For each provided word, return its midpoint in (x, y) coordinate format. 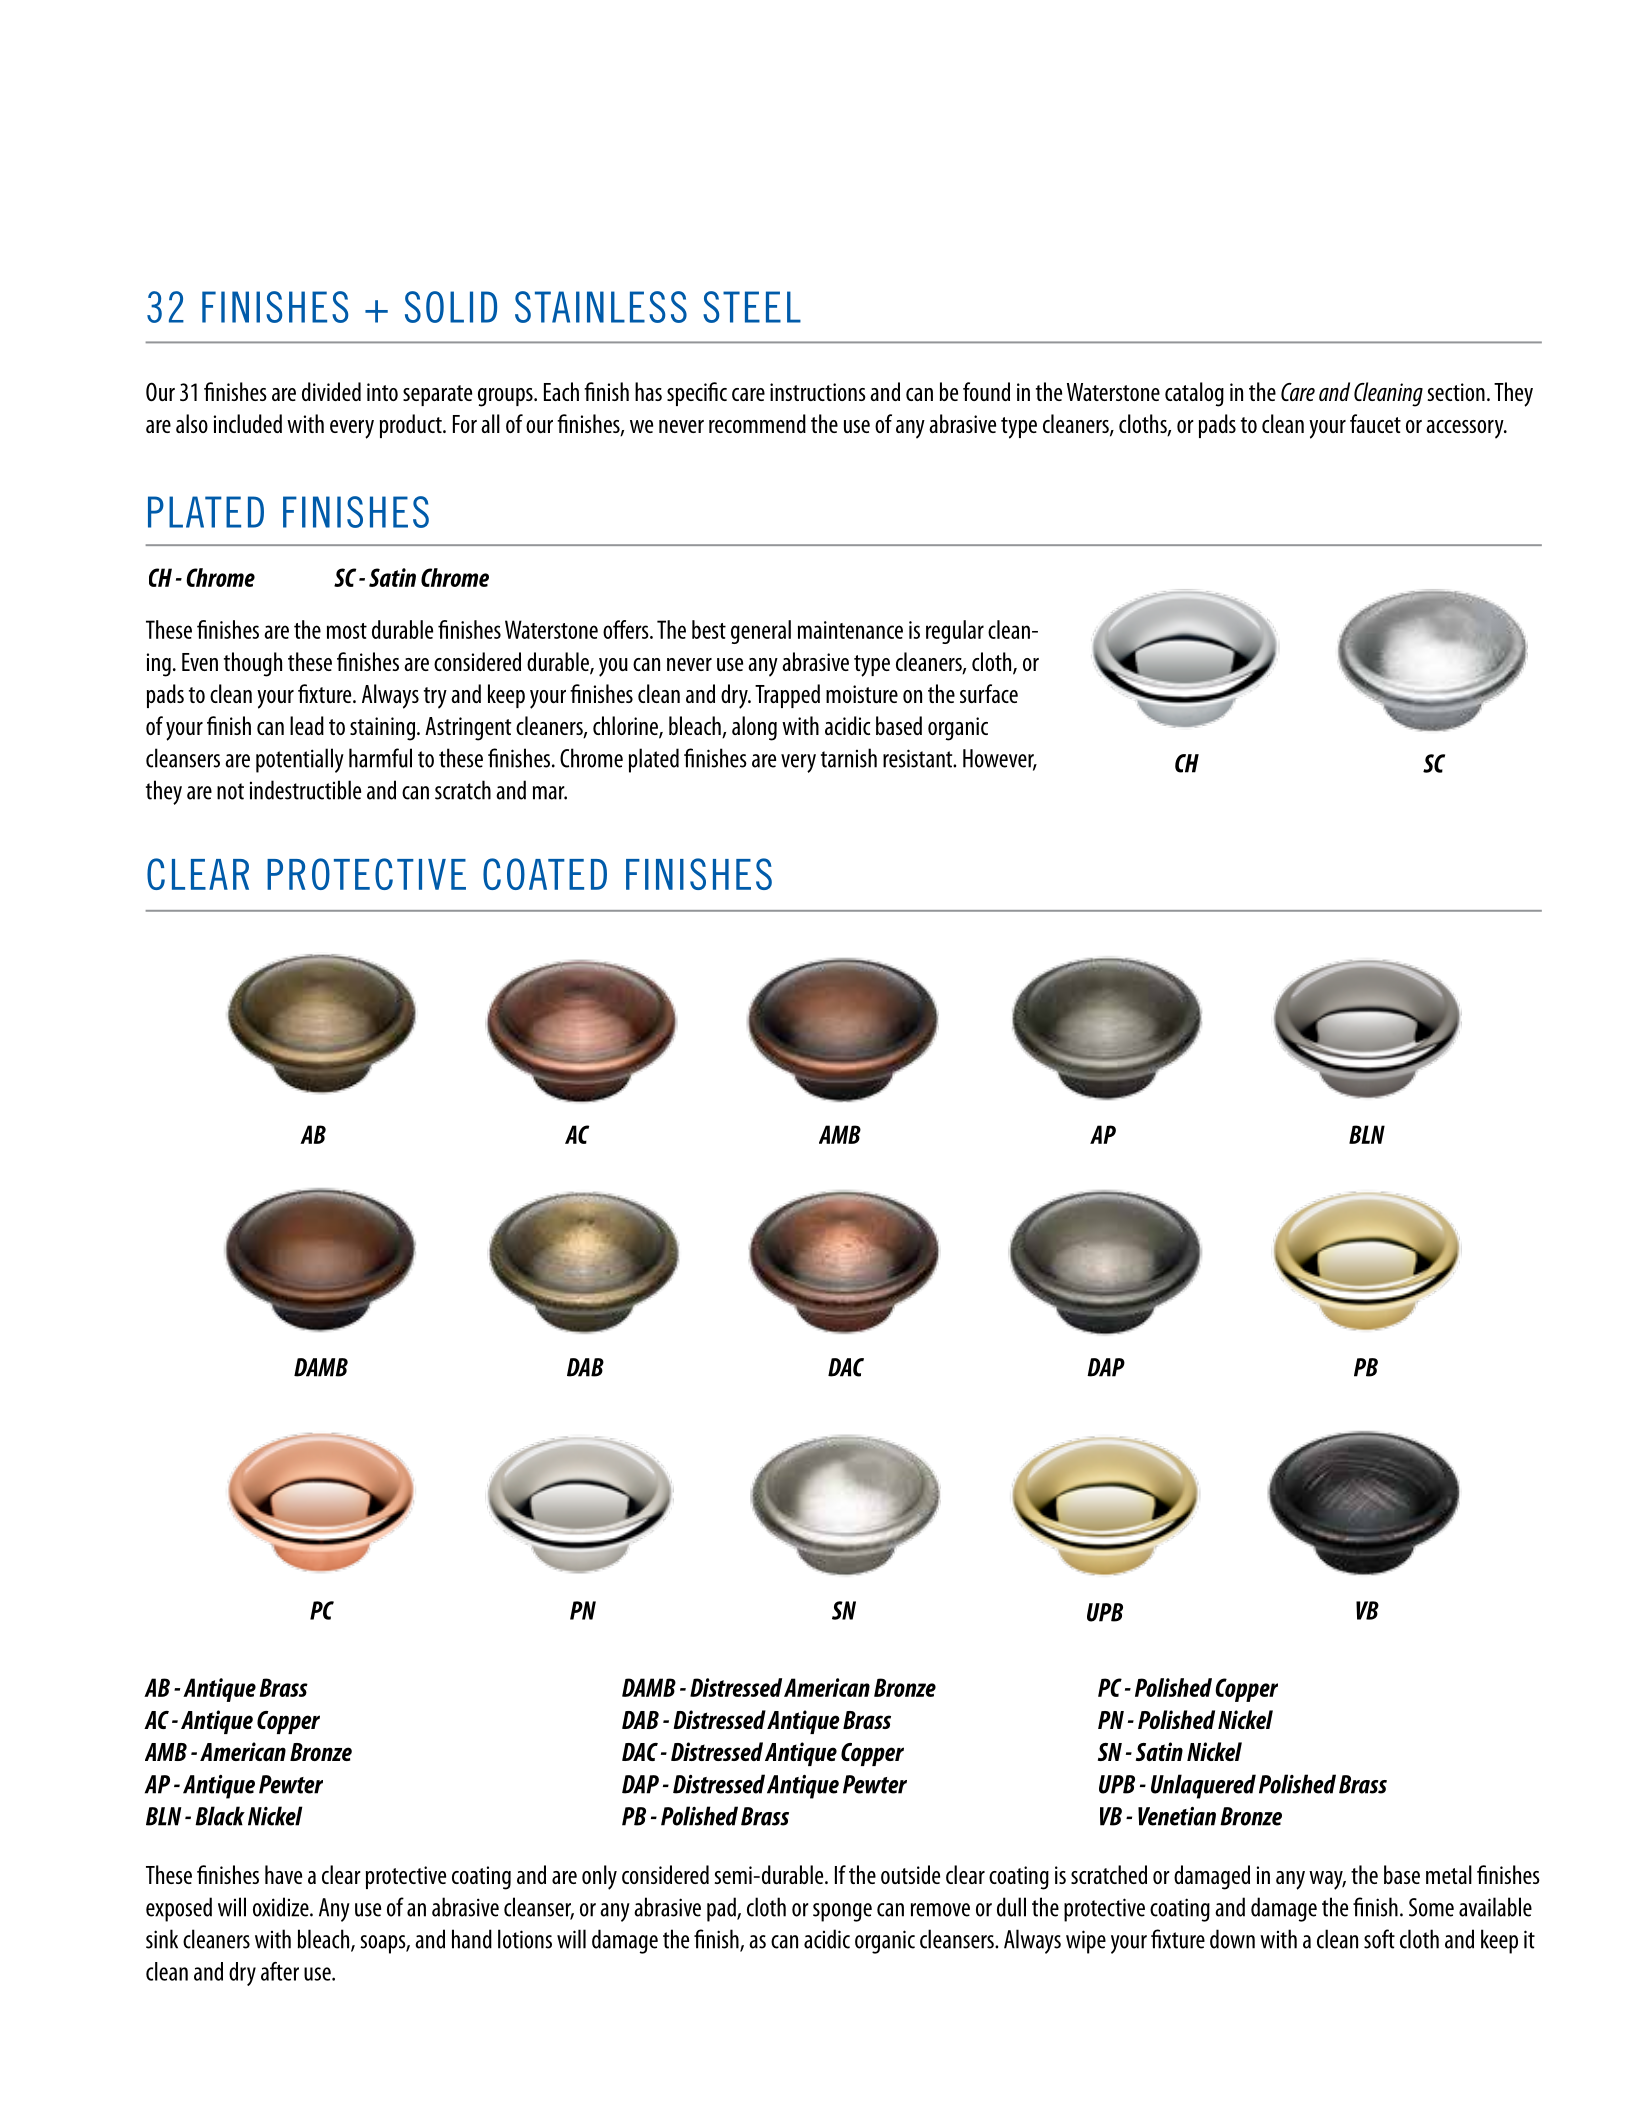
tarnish (849, 758)
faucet (1375, 423)
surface (989, 693)
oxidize (282, 1907)
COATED (545, 874)
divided (331, 391)
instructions (818, 392)
